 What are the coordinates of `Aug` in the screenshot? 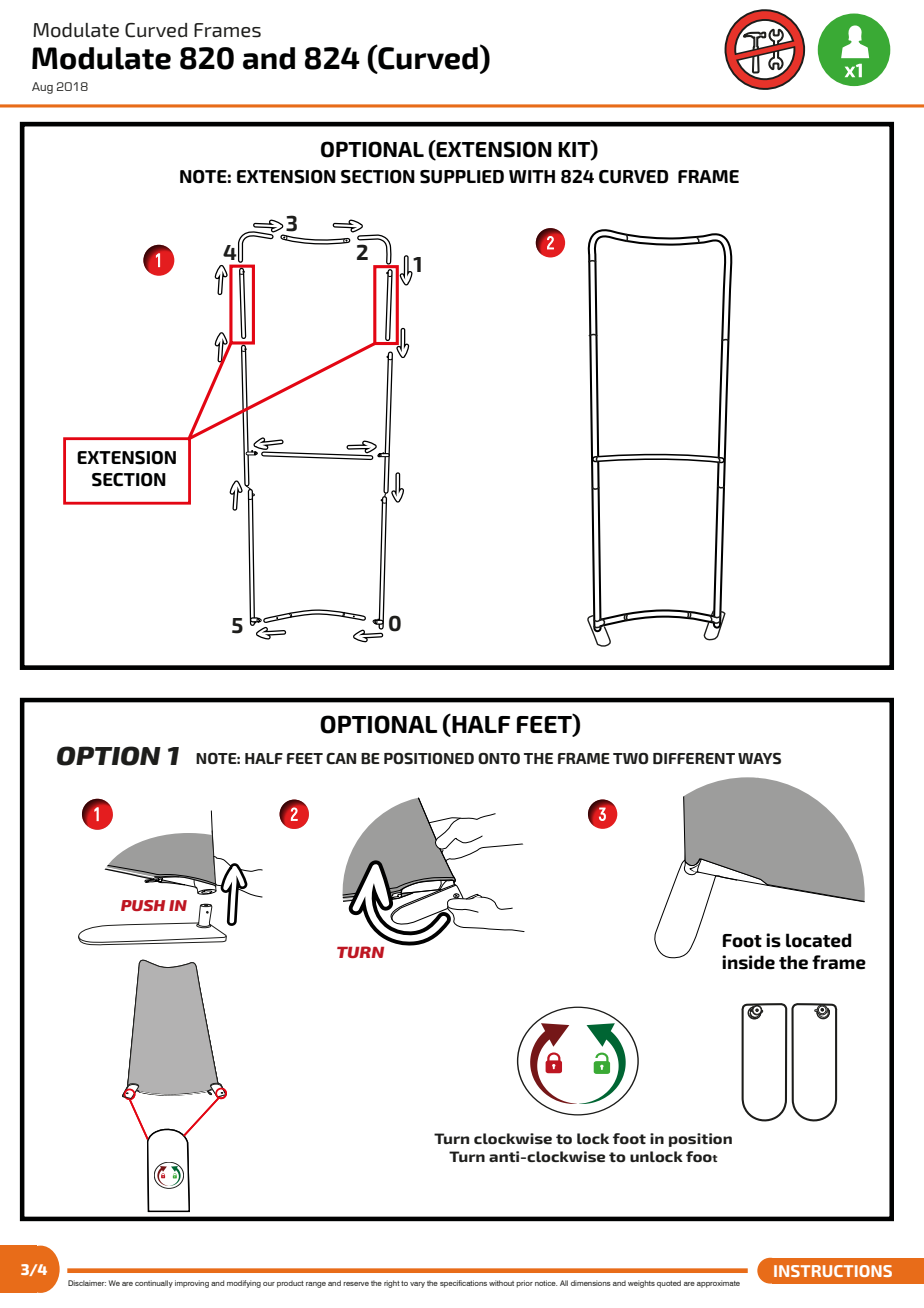 It's located at (42, 88).
